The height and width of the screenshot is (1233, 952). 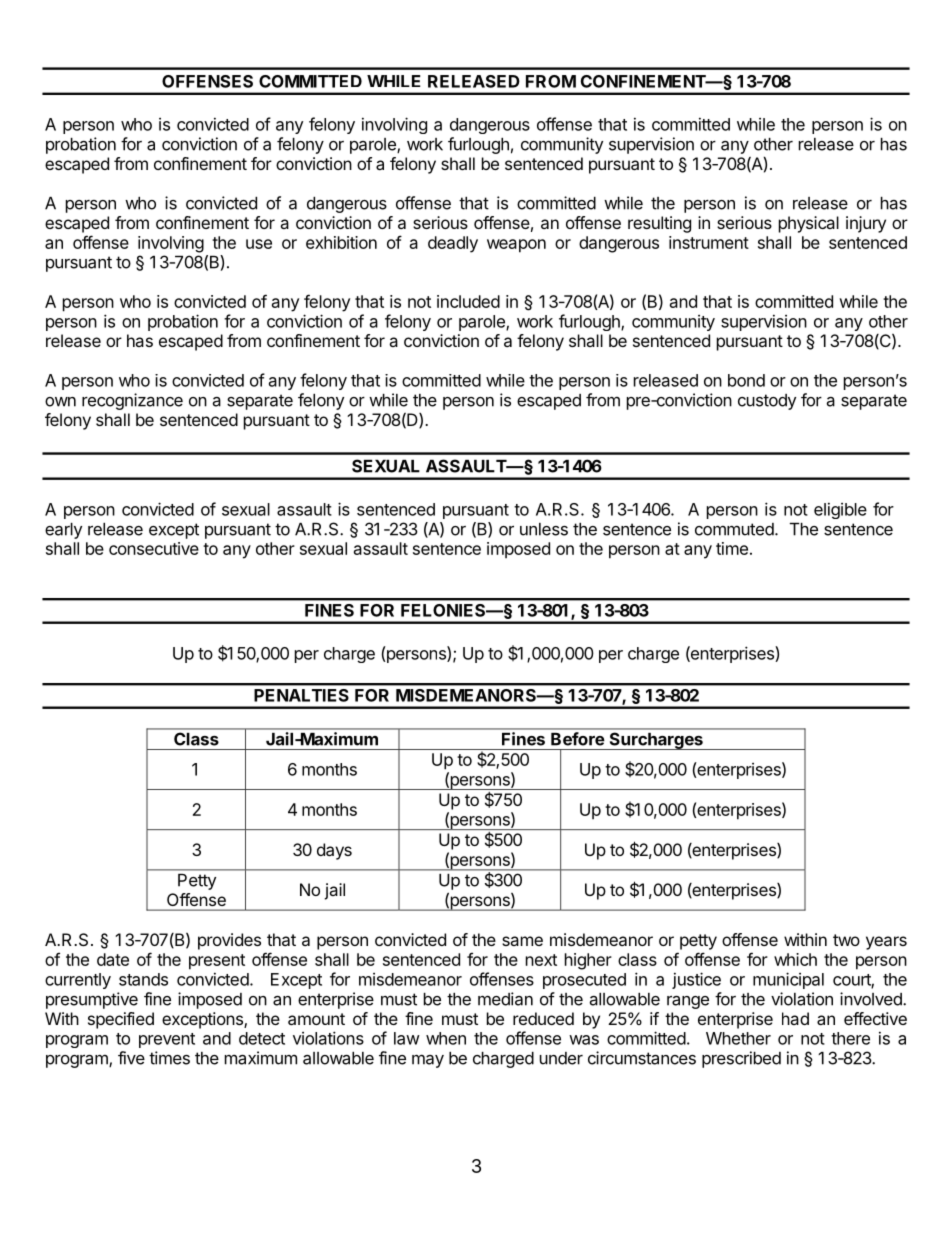 What do you see at coordinates (544, 529) in the screenshot?
I see `unless` at bounding box center [544, 529].
